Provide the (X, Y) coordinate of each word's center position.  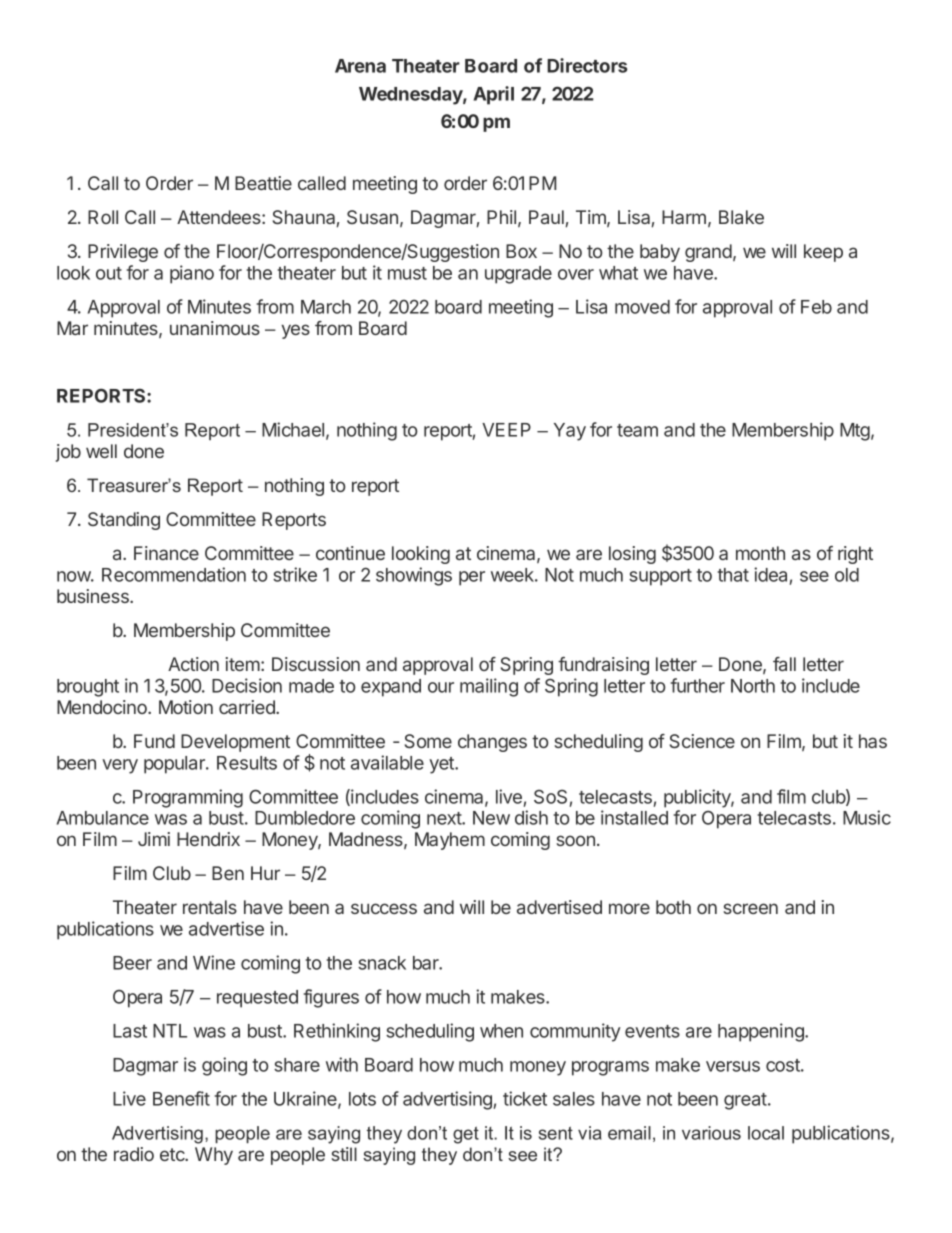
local (766, 1133)
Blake (741, 217)
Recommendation (174, 574)
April (493, 95)
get (466, 1135)
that (733, 575)
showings (414, 576)
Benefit (181, 1098)
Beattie (263, 183)
